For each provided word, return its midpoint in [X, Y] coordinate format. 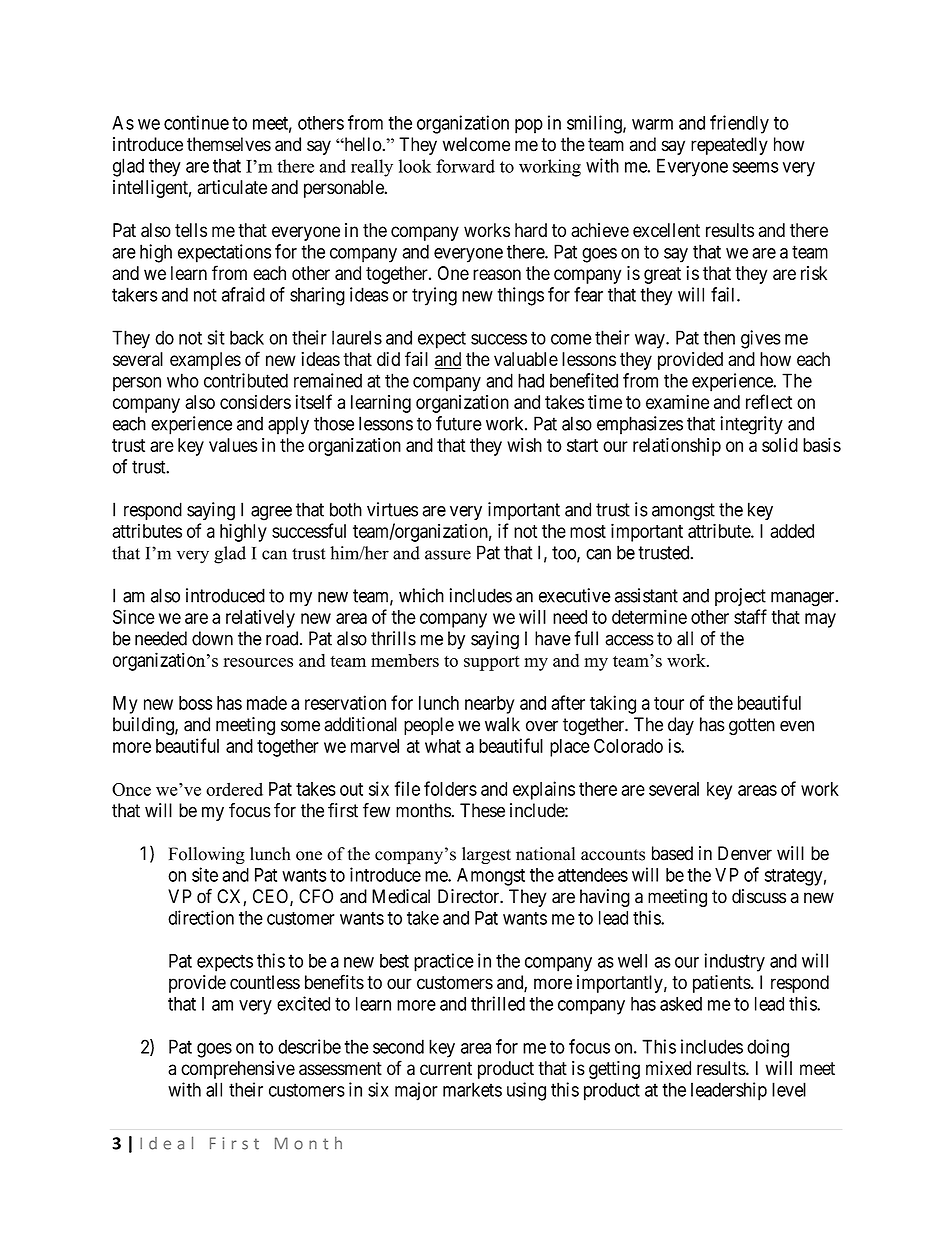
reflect [769, 401]
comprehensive [238, 1070]
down [212, 638]
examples [205, 361]
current [446, 1069]
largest [486, 855]
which [421, 595]
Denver [745, 853]
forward [465, 166]
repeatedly [729, 146]
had [531, 380]
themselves [229, 144]
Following [207, 855]
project [740, 597]
